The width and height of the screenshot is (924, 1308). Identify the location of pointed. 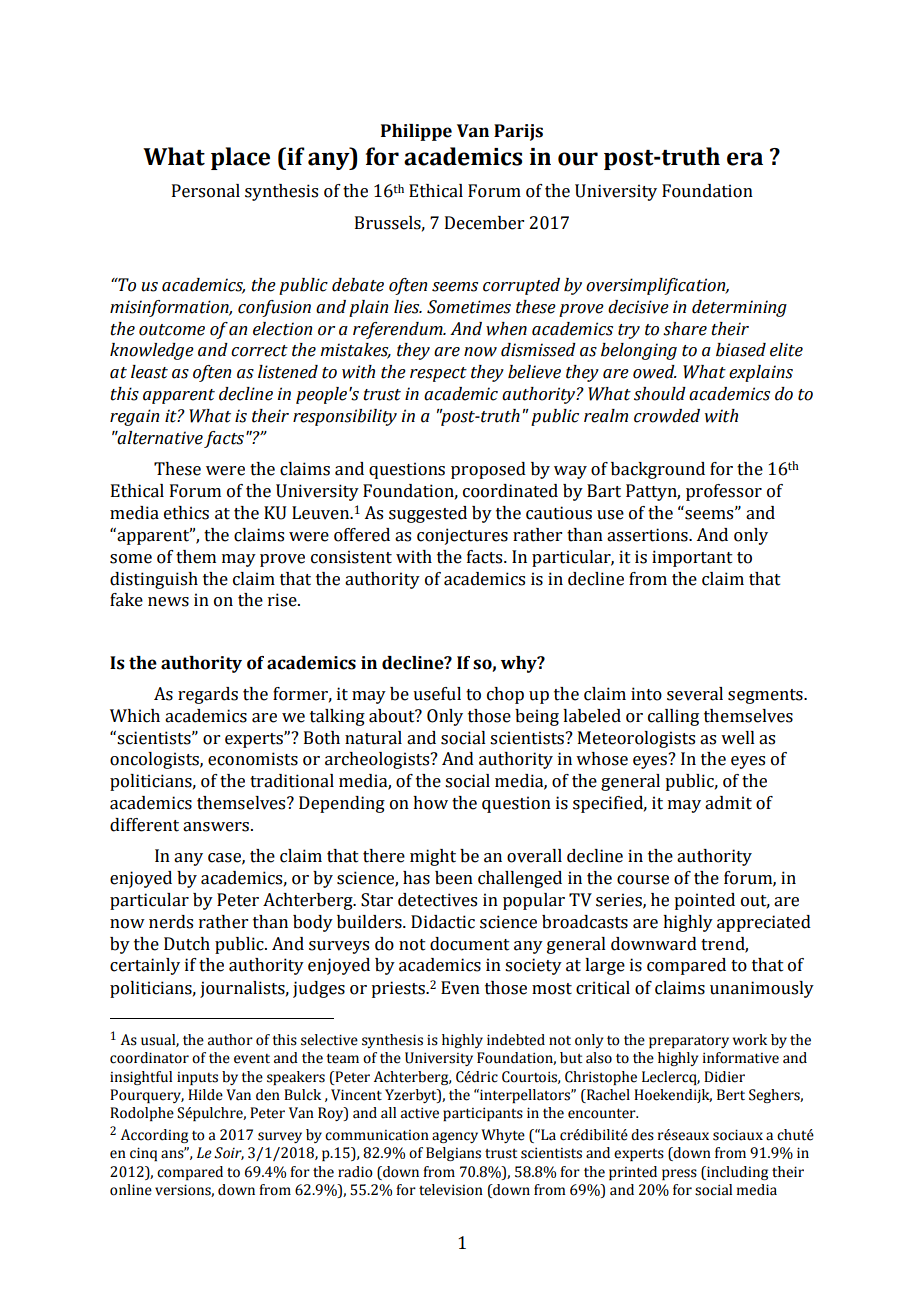
(704, 901).
